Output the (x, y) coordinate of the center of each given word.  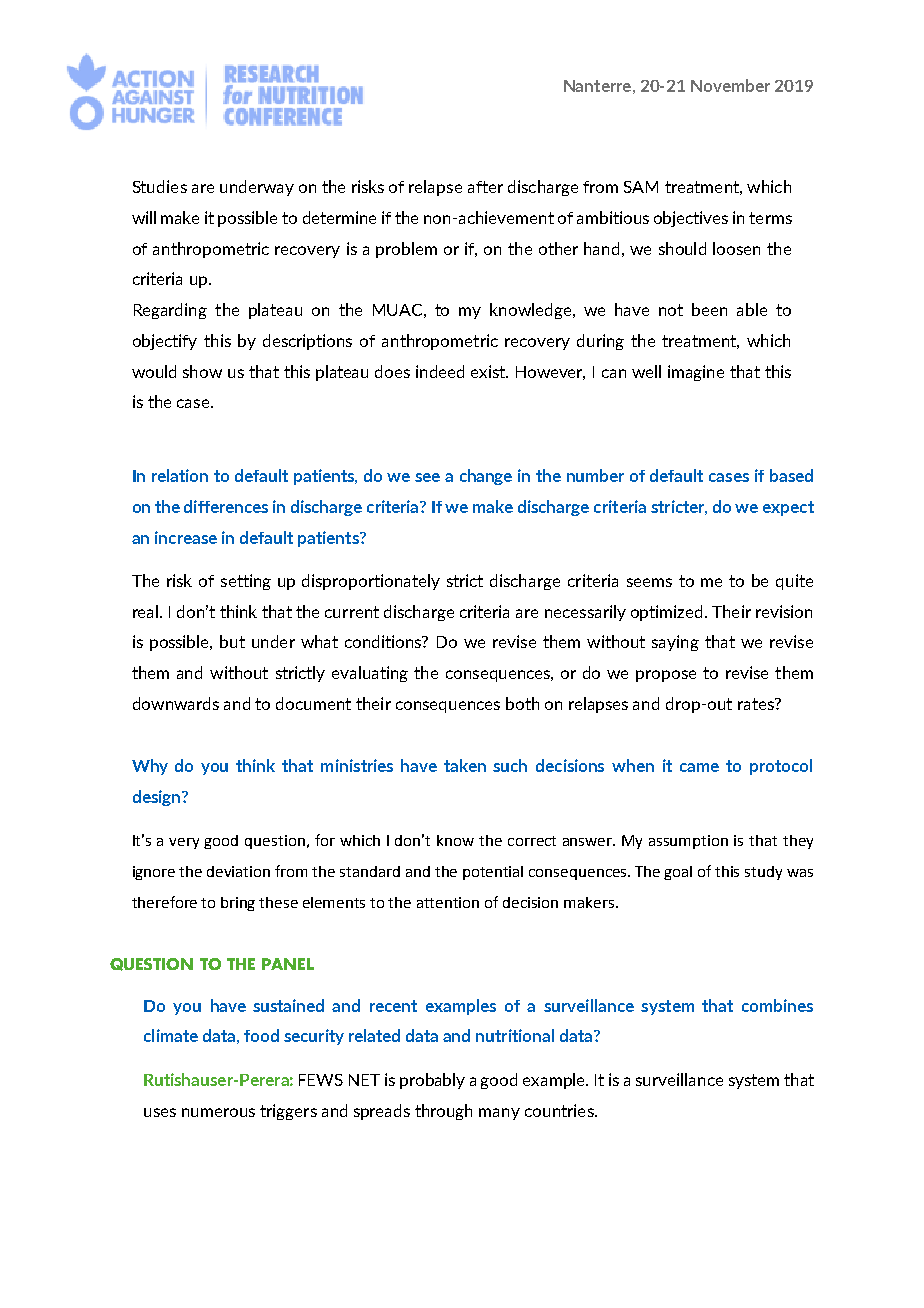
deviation (238, 871)
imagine (696, 373)
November (730, 85)
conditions (384, 641)
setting (246, 582)
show (202, 371)
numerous (218, 1112)
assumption (688, 842)
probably (432, 1081)
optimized (666, 613)
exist (489, 371)
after (485, 187)
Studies (160, 186)
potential (493, 873)
